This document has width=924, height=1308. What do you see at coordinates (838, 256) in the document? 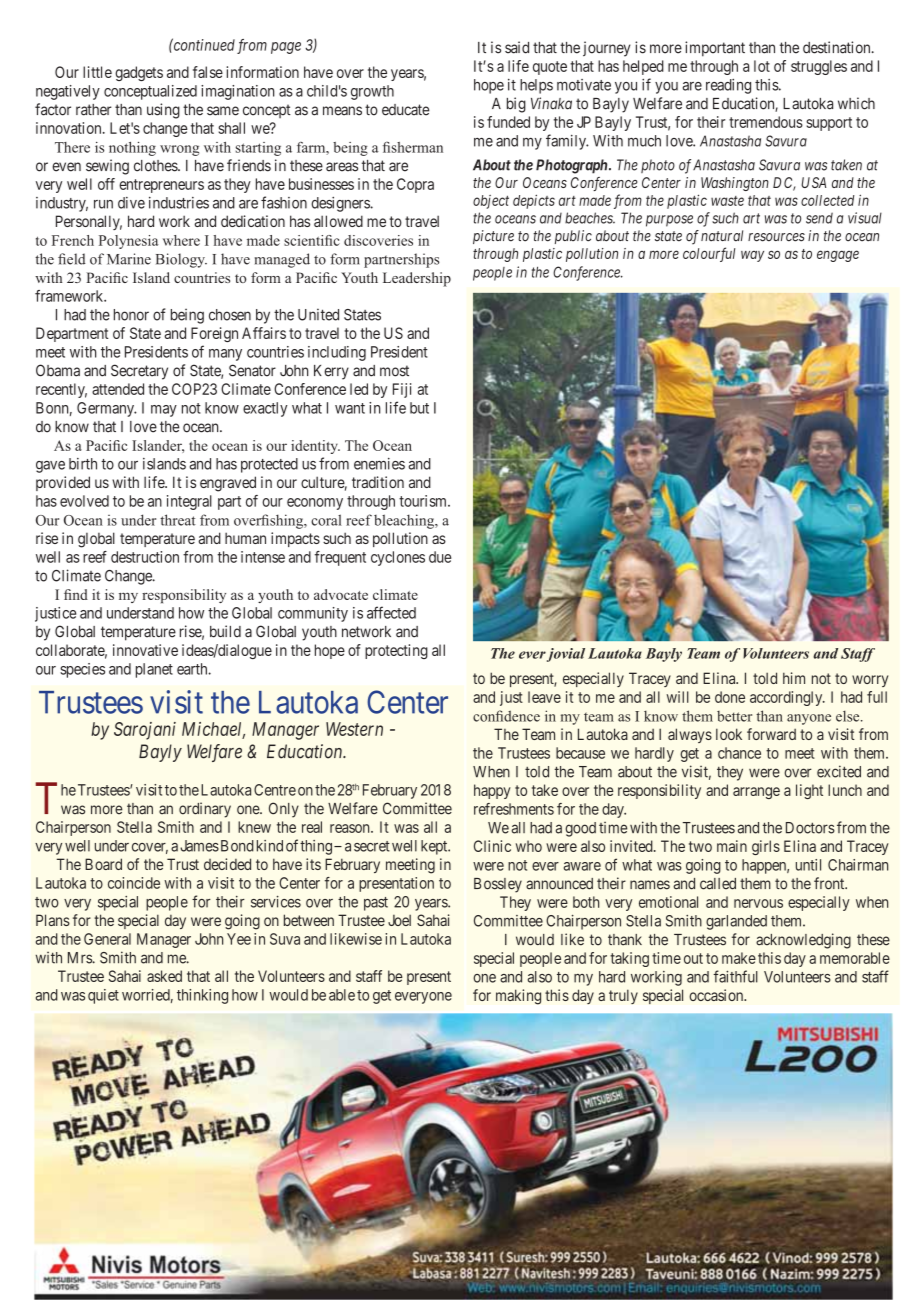
I see `engage` at bounding box center [838, 256].
